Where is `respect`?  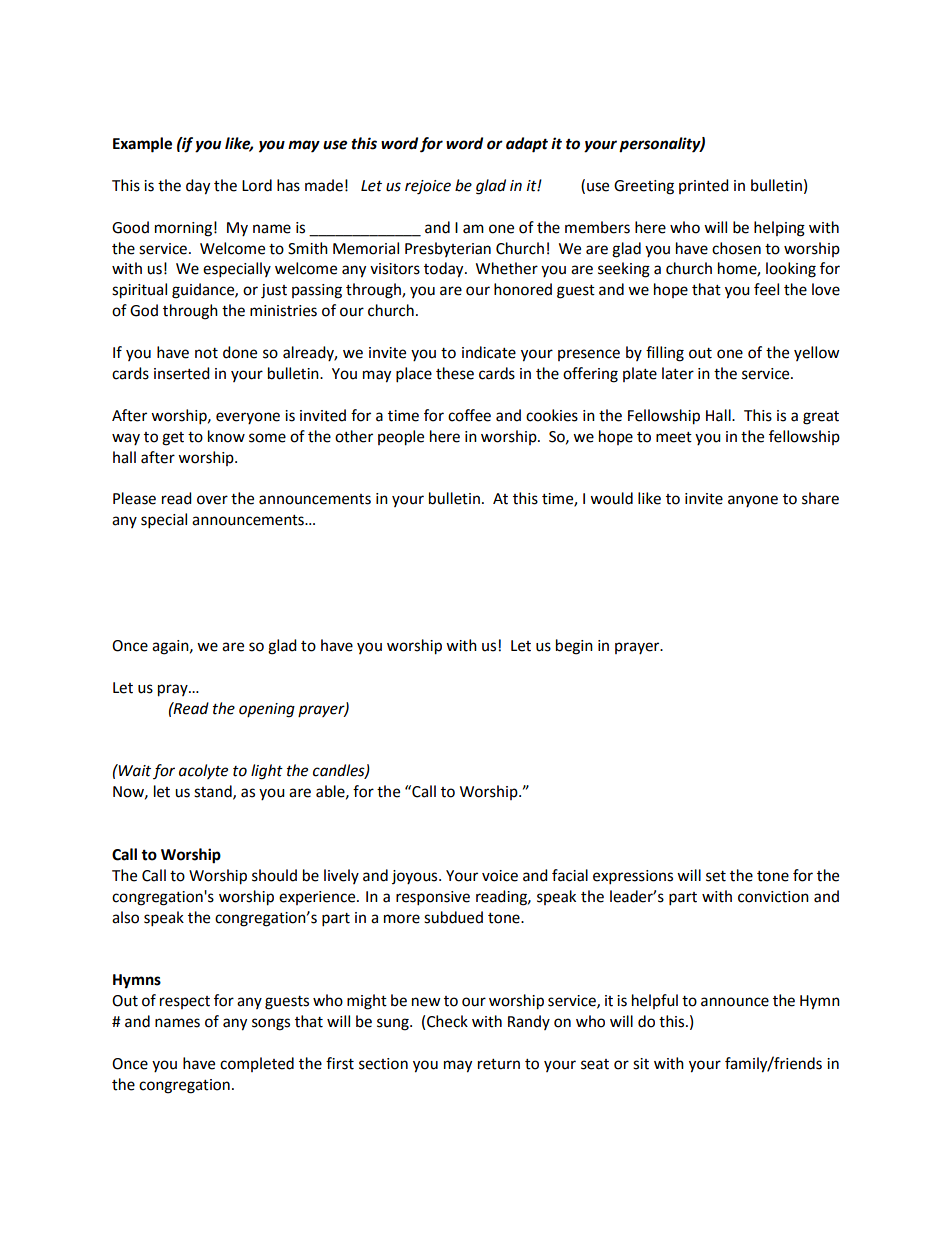 respect is located at coordinates (185, 1002).
